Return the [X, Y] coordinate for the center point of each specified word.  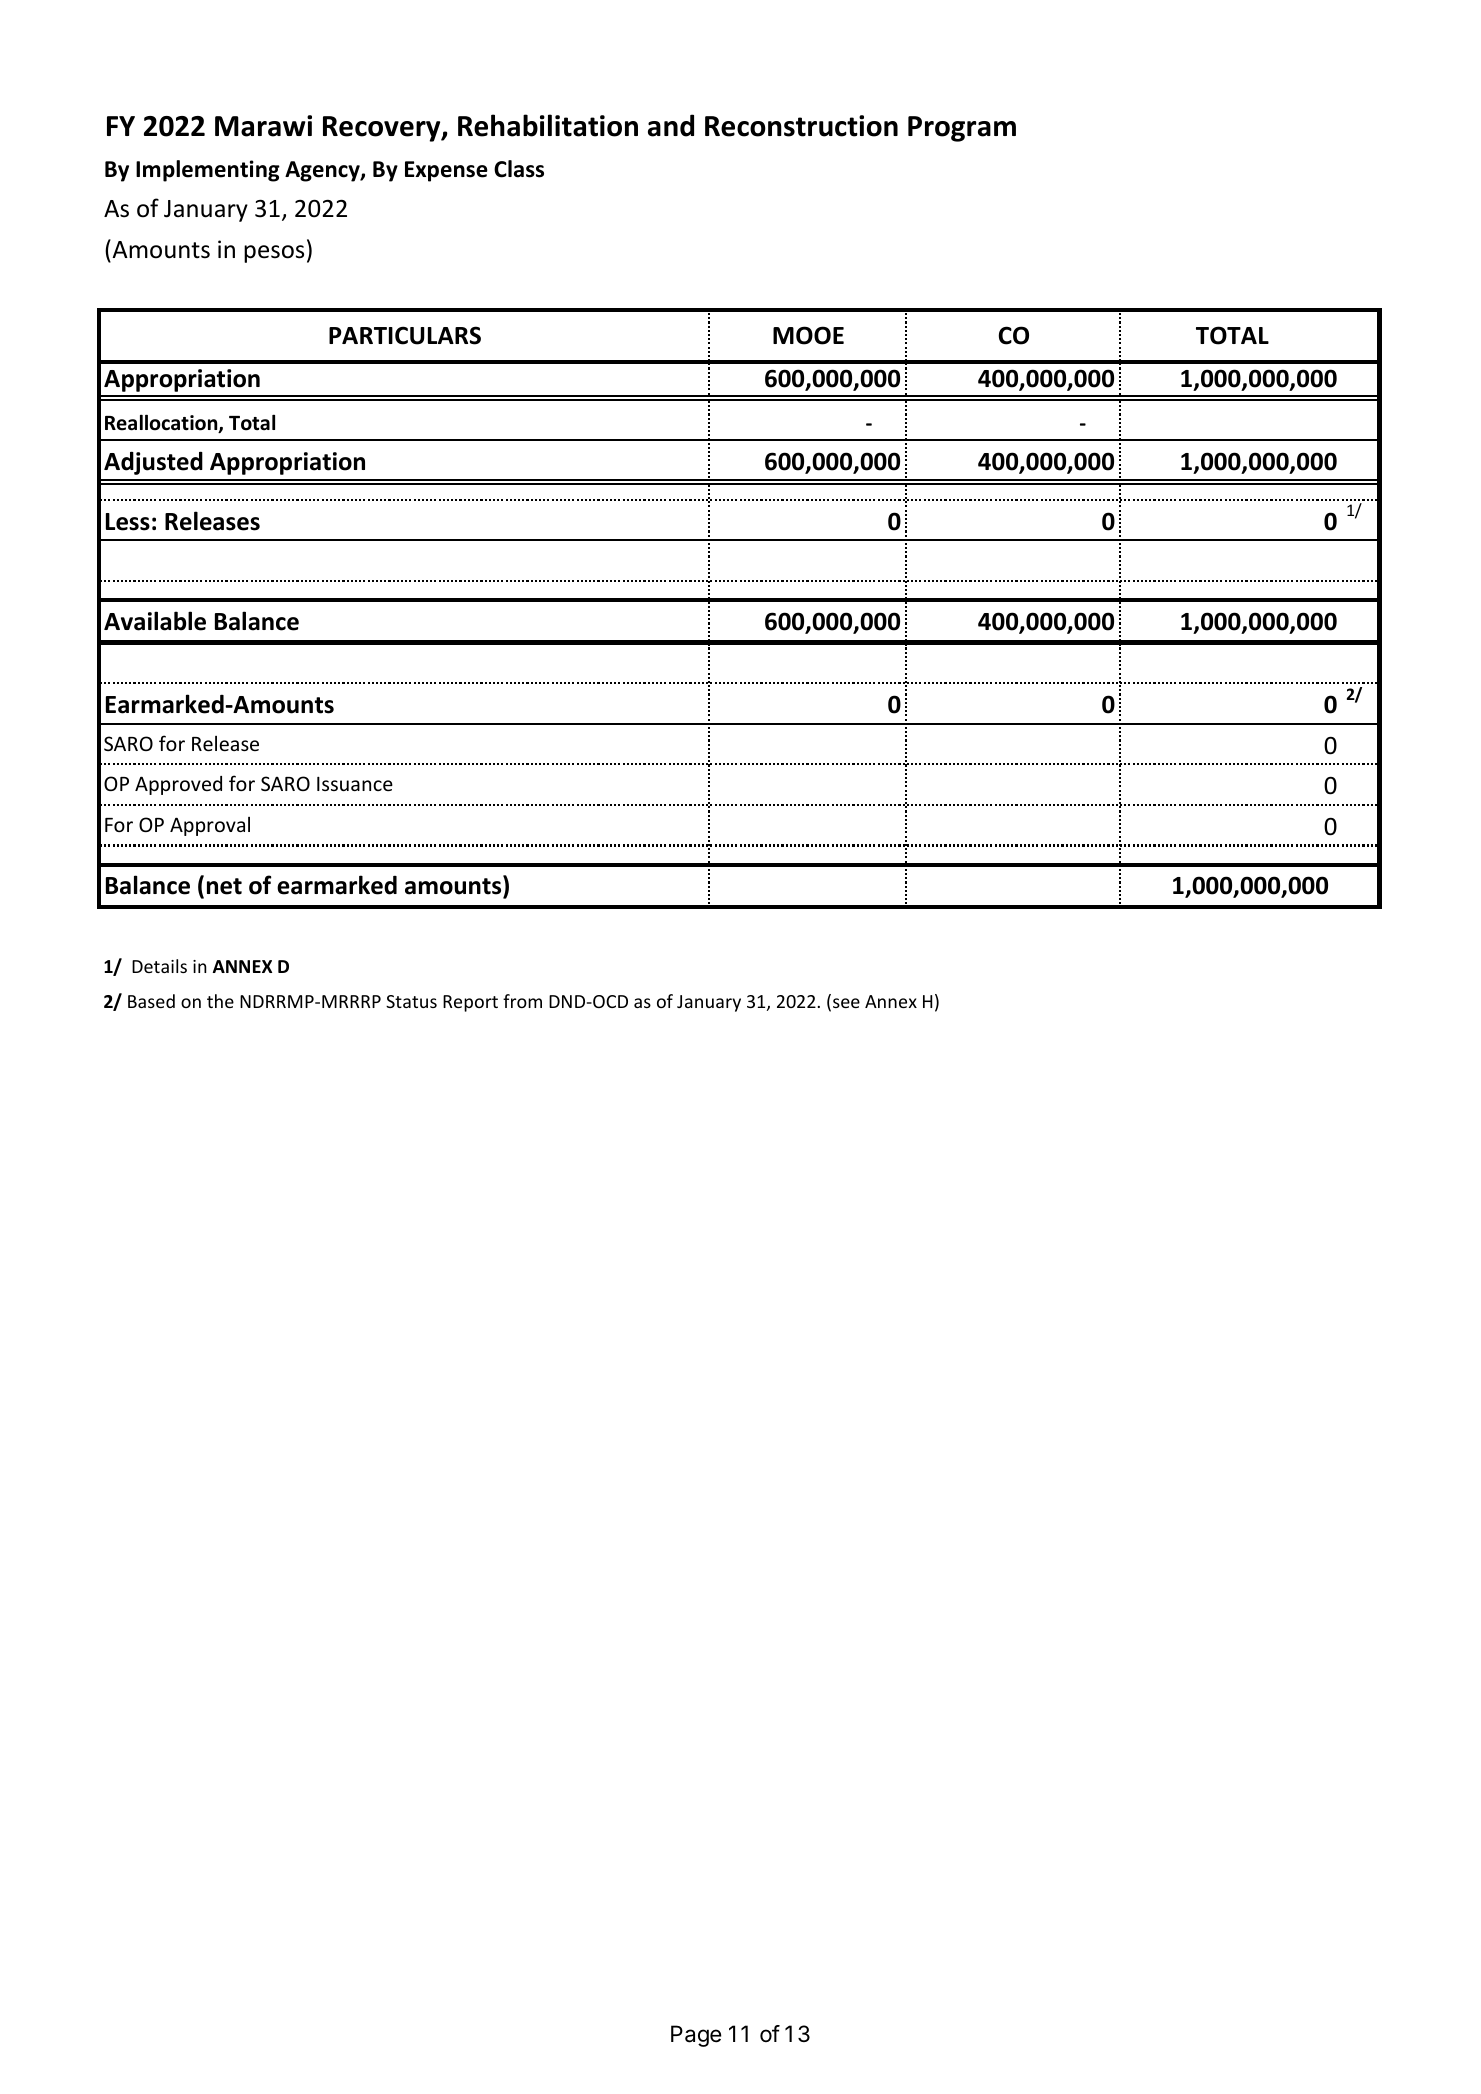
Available [155, 621]
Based [151, 1001]
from [522, 1001]
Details [159, 966]
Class [519, 169]
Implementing [208, 171]
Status [411, 1001]
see [846, 1003]
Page [696, 2036]
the [220, 1001]
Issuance [355, 783]
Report [470, 1003]
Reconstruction [801, 126]
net [224, 886]
